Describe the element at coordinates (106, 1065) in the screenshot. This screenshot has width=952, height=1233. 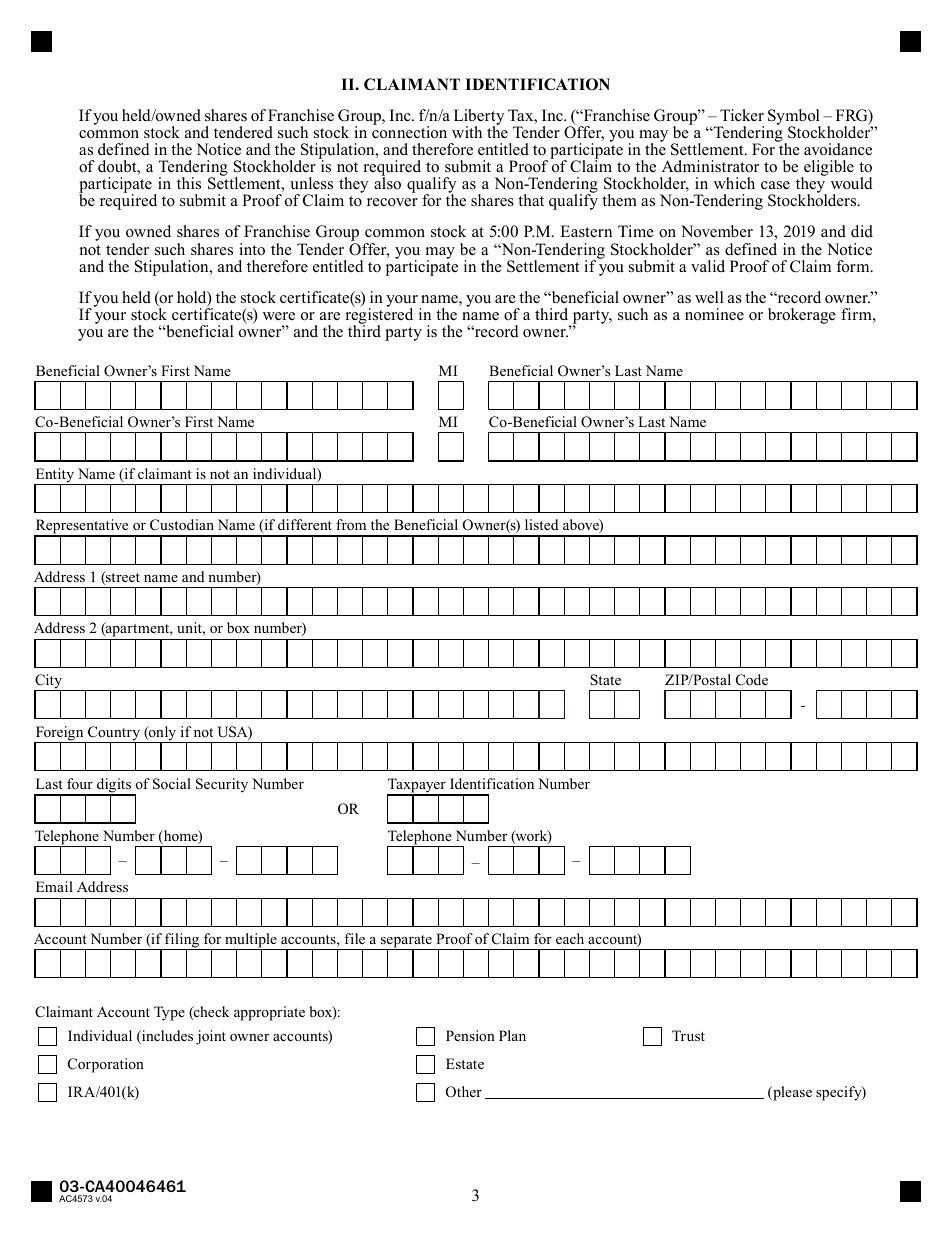
I see `Corporation` at that location.
